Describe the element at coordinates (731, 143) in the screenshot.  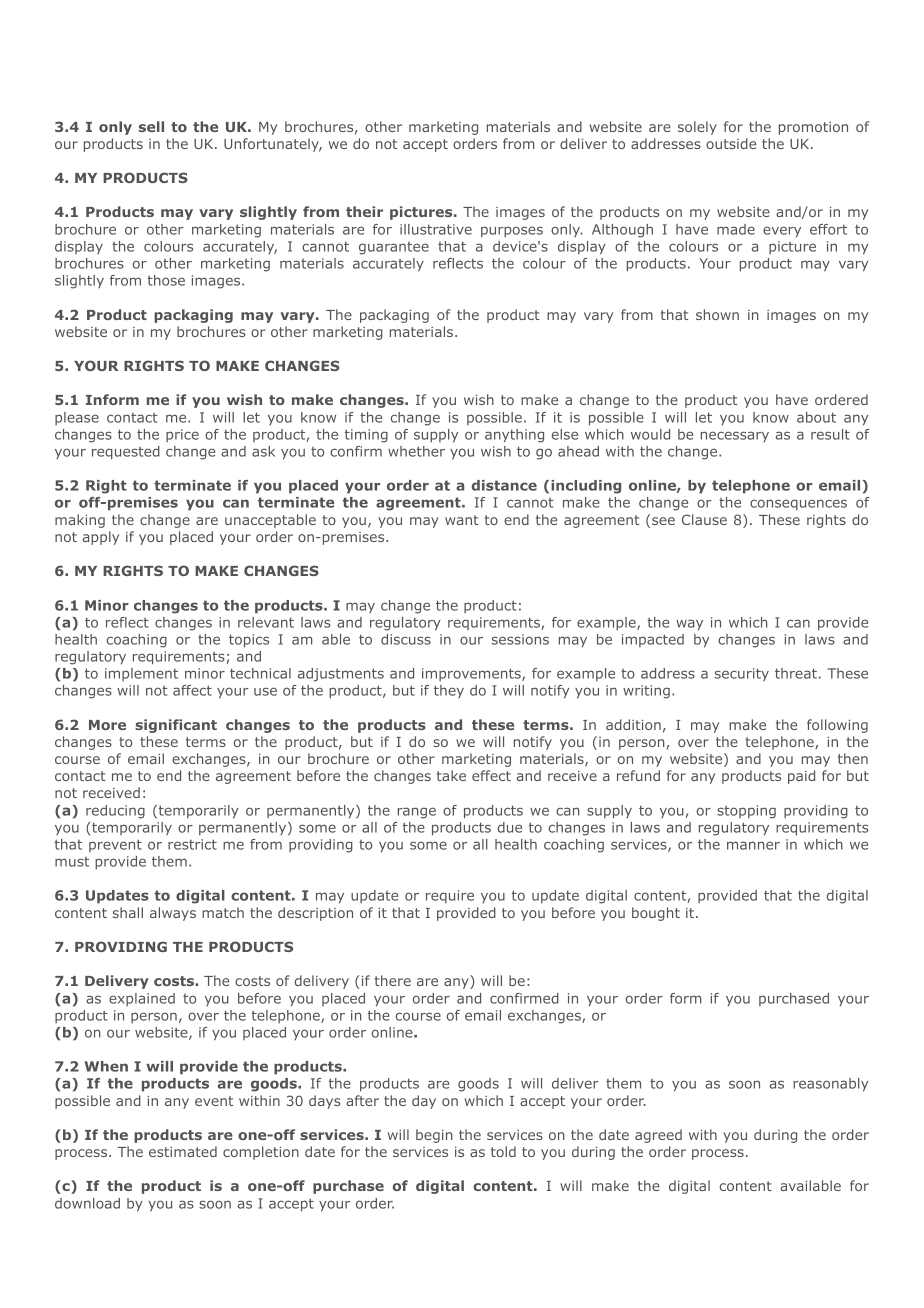
I see `outside` at that location.
